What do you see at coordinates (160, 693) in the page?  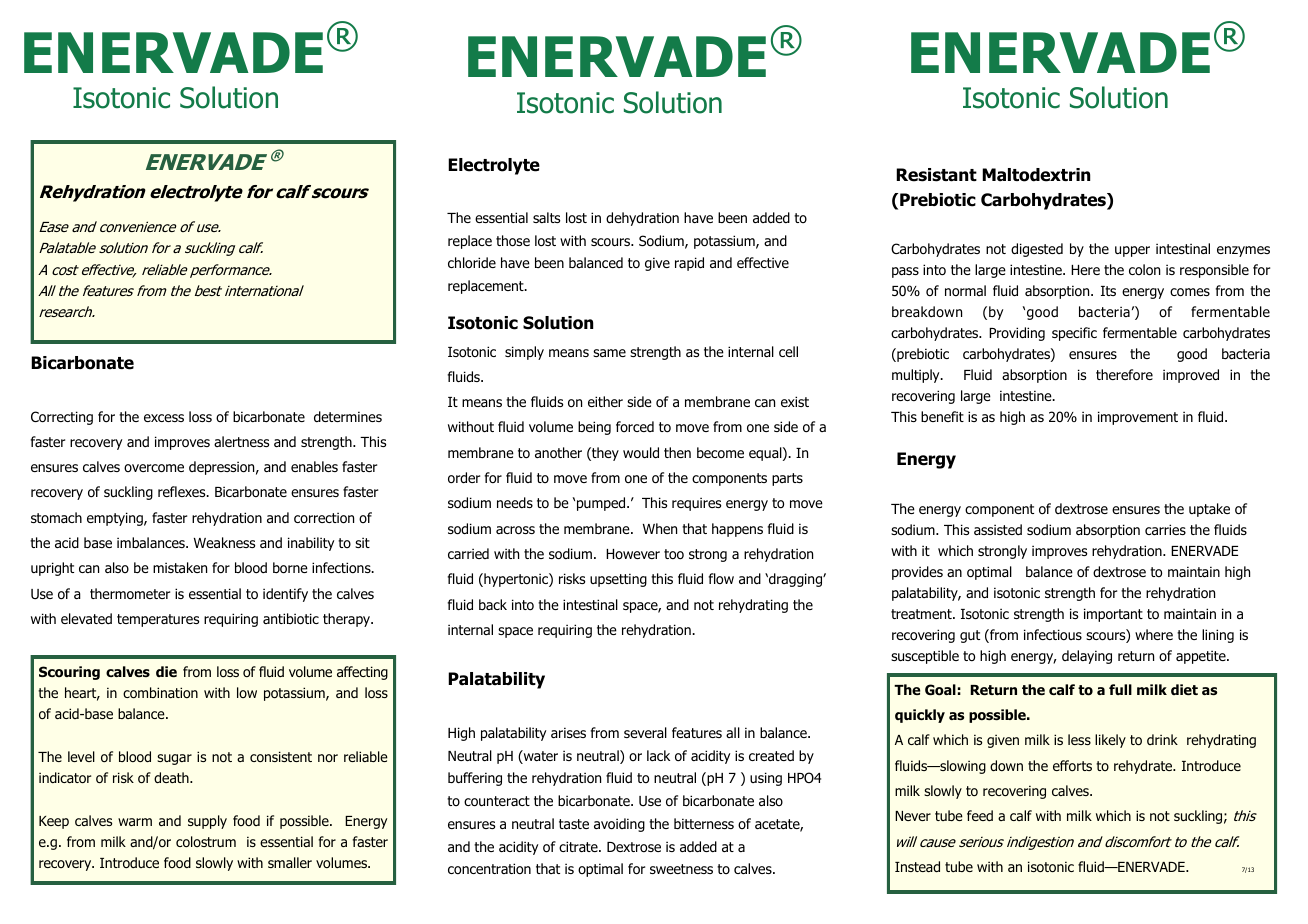 I see `combination` at bounding box center [160, 693].
